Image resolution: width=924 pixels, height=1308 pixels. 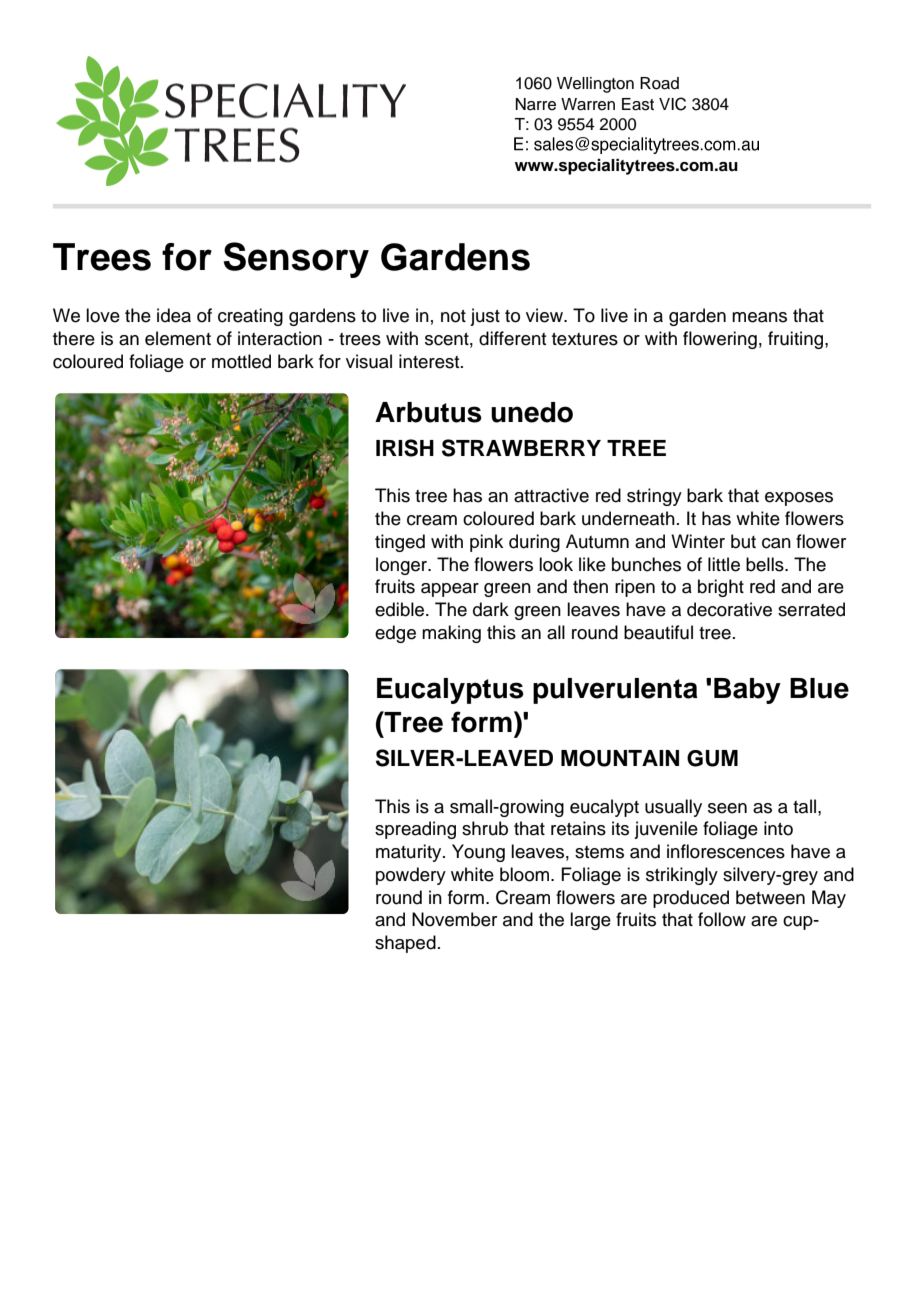 What do you see at coordinates (453, 316) in the document?
I see `not` at bounding box center [453, 316].
